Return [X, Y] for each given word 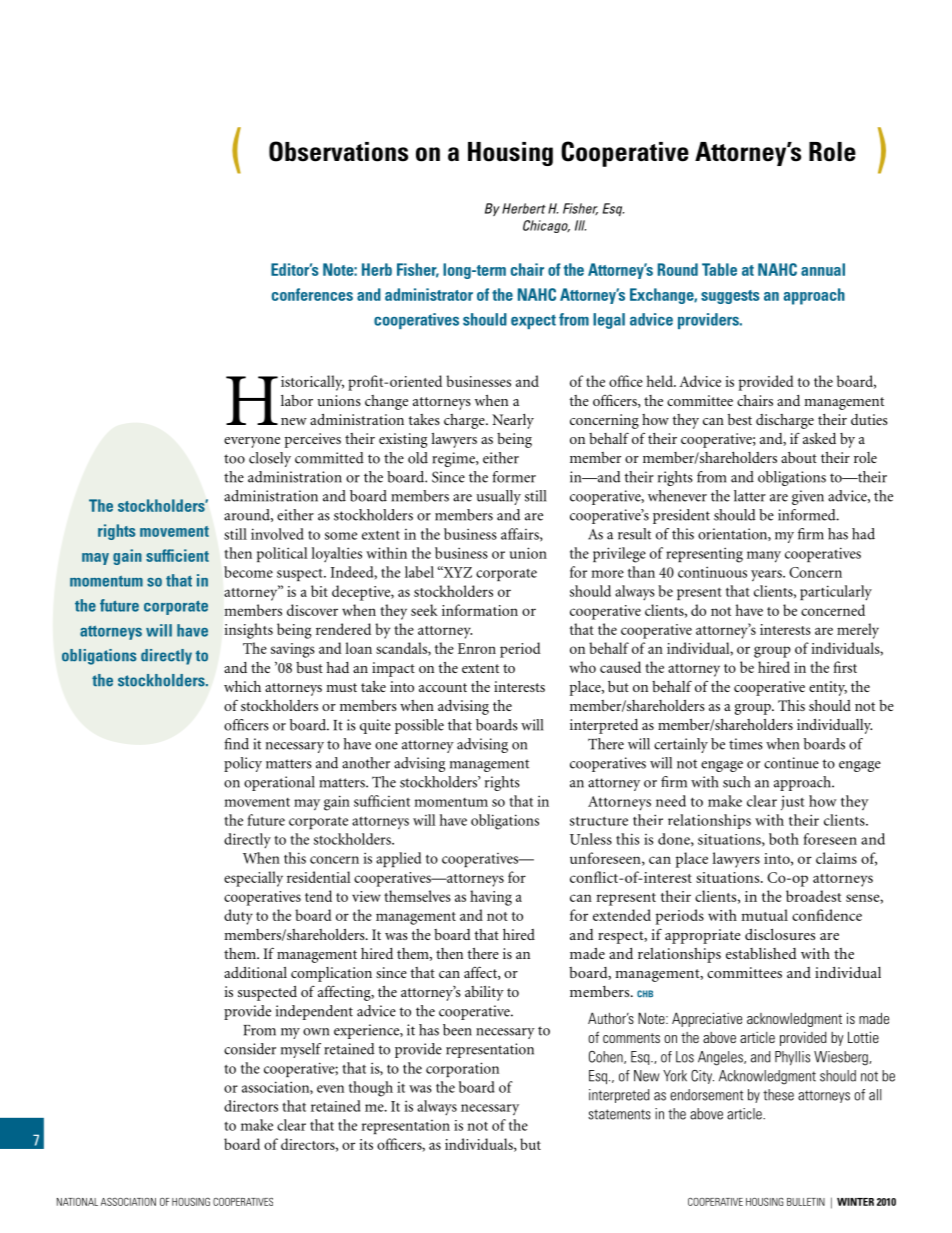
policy [243, 764]
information [480, 610]
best [740, 419]
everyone [252, 442]
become [248, 572]
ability [484, 993]
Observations [338, 151]
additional [255, 972]
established [761, 953]
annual [823, 269]
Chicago [546, 226]
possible [419, 726]
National [77, 1202]
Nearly [513, 421]
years [767, 575]
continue [791, 763]
